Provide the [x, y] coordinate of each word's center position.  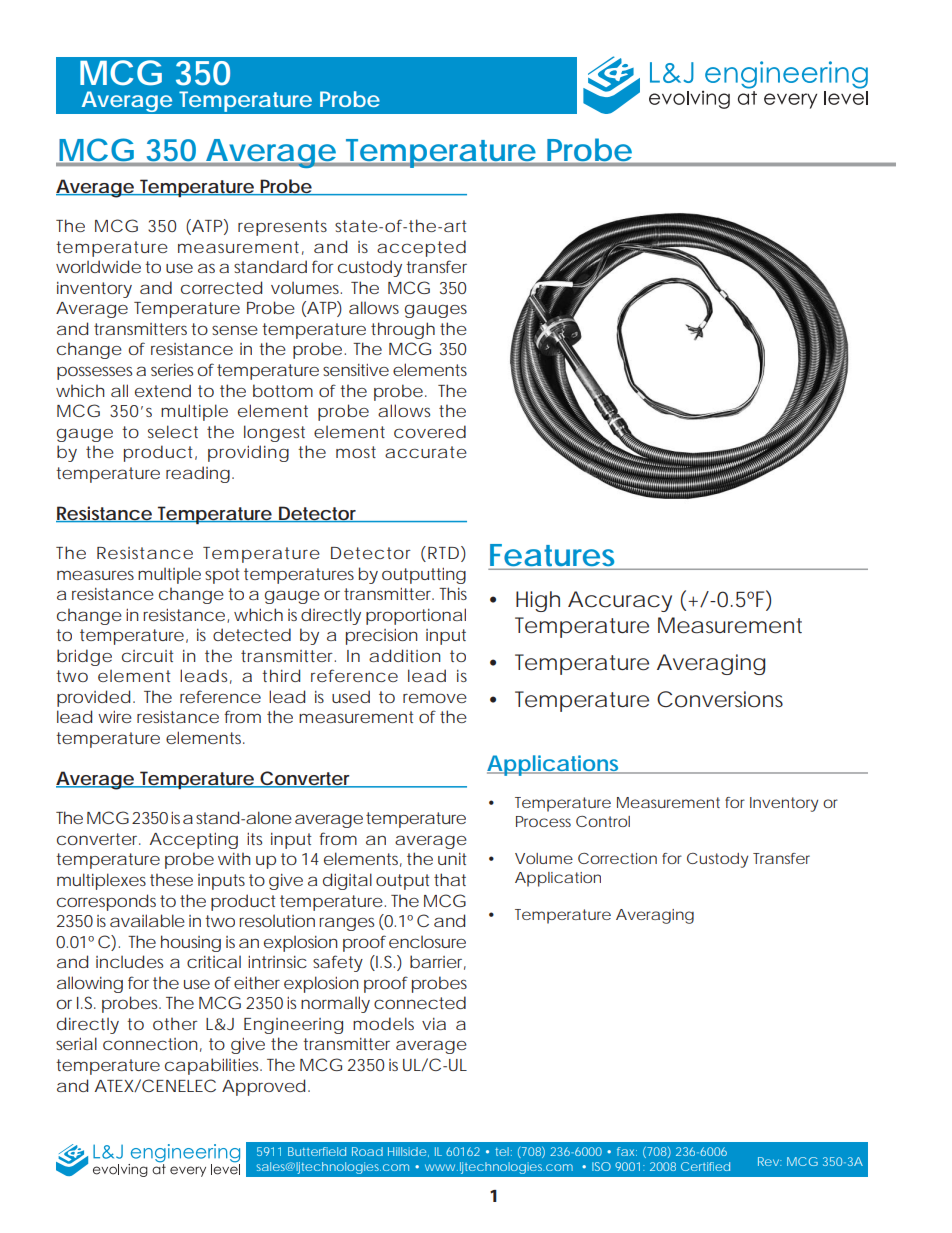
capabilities [213, 1066]
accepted [421, 248]
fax [627, 1151]
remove [435, 698]
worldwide [98, 266]
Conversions [720, 699]
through [403, 330]
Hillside [407, 1151]
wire [115, 717]
